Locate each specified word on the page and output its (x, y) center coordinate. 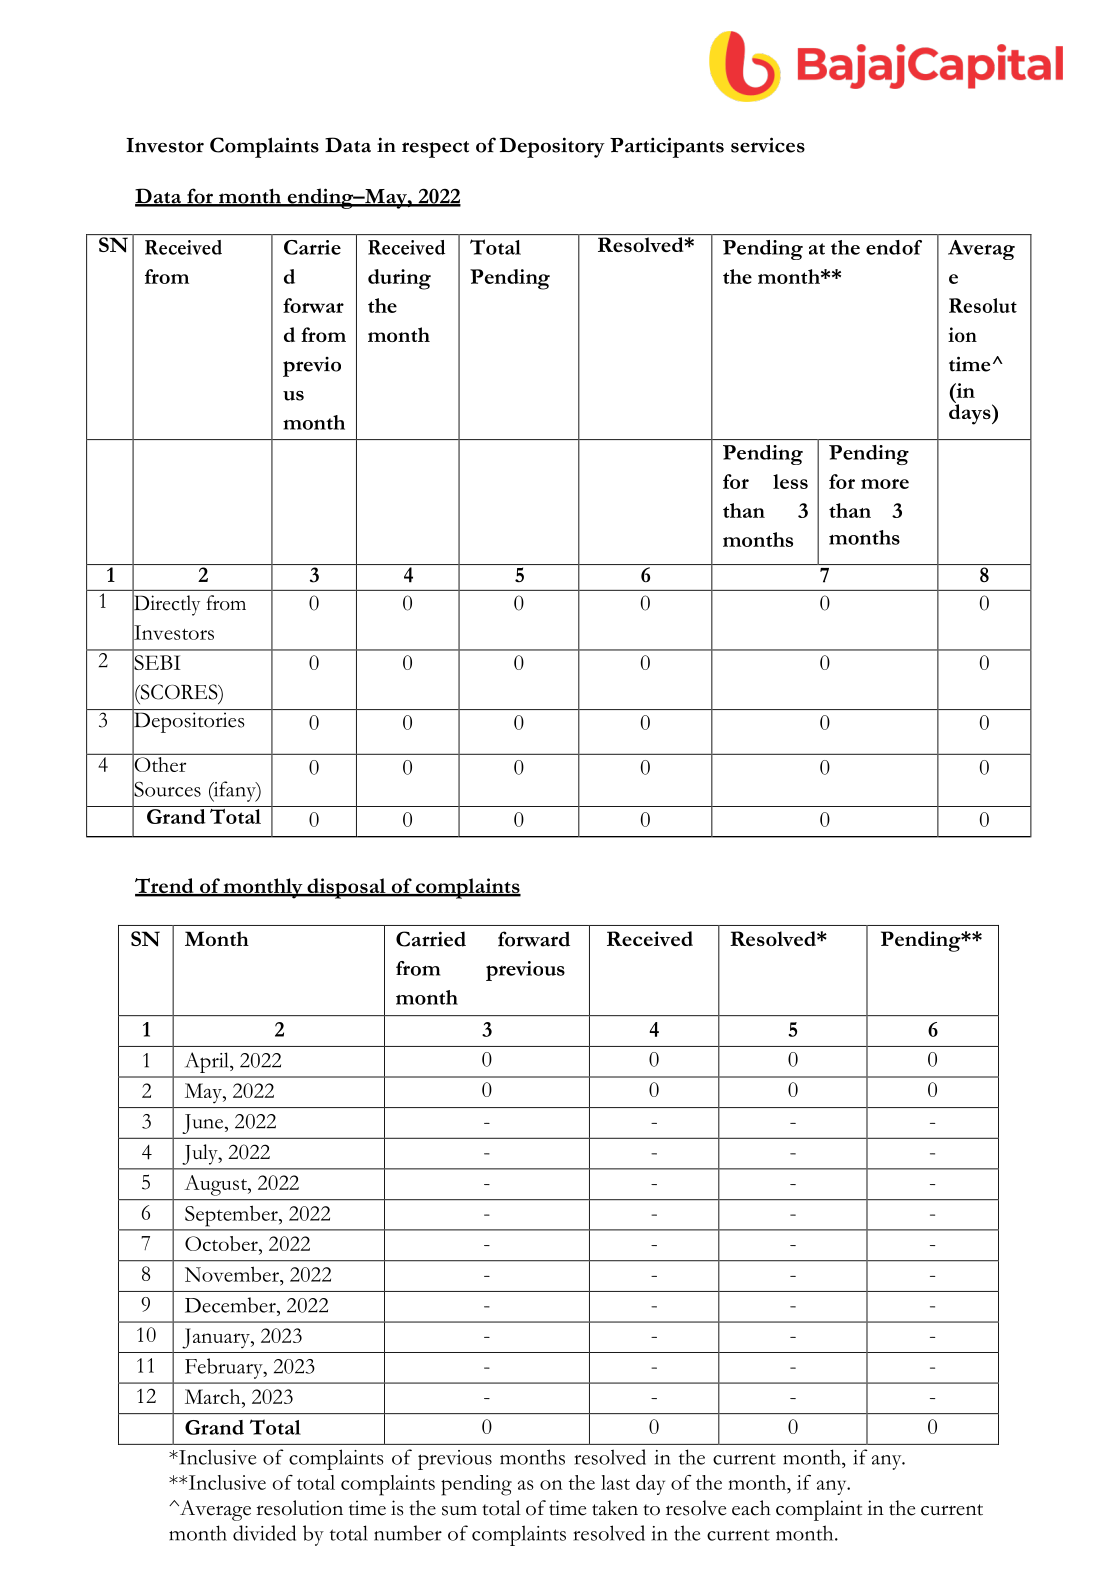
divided (264, 1533)
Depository (552, 147)
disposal (346, 888)
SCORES (179, 693)
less (790, 481)
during (399, 279)
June (204, 1124)
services (768, 145)
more (885, 484)
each (751, 1508)
